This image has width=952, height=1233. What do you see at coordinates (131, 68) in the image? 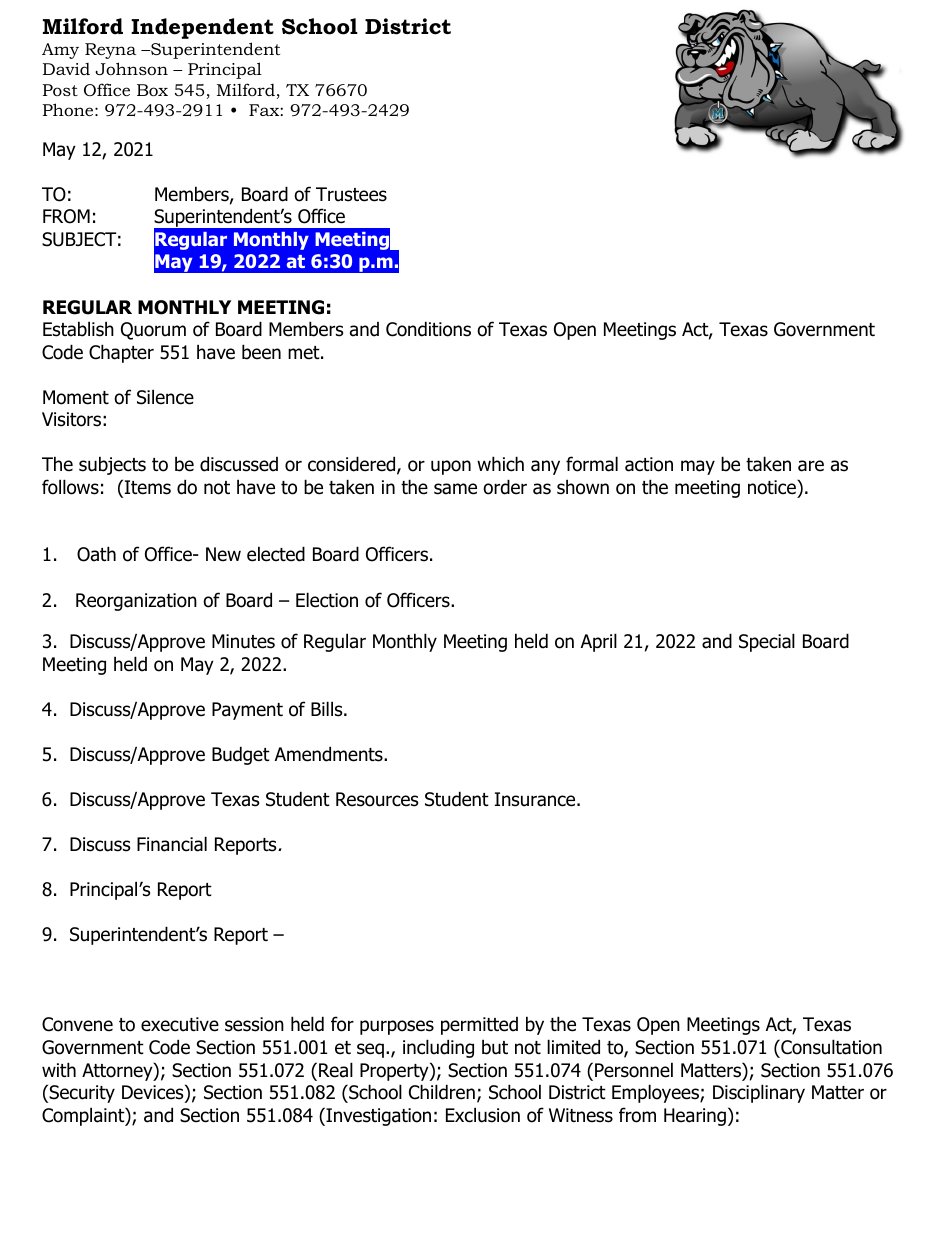
I see `Johnson` at bounding box center [131, 68].
